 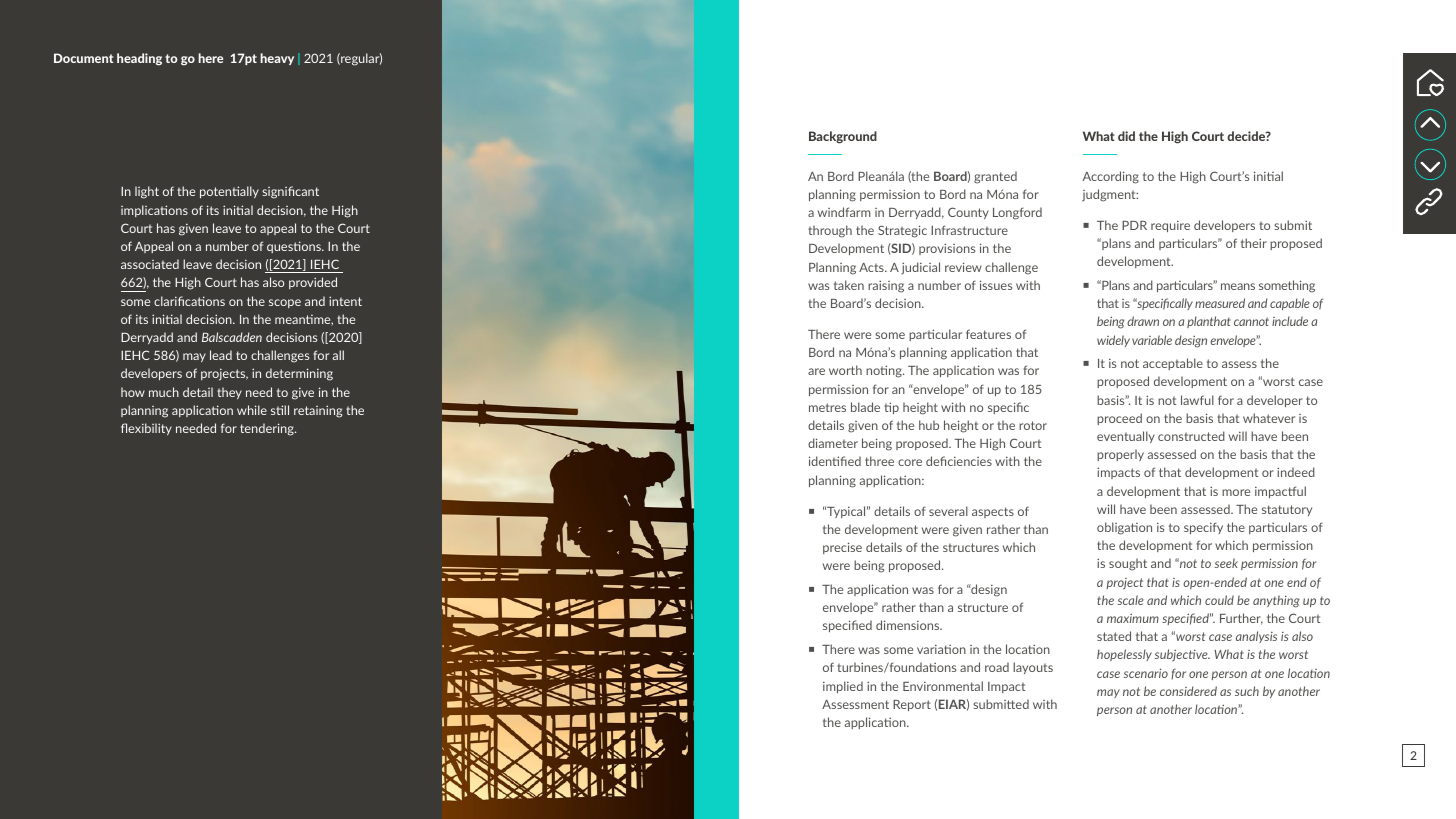 What do you see at coordinates (843, 137) in the document?
I see `Background` at bounding box center [843, 137].
